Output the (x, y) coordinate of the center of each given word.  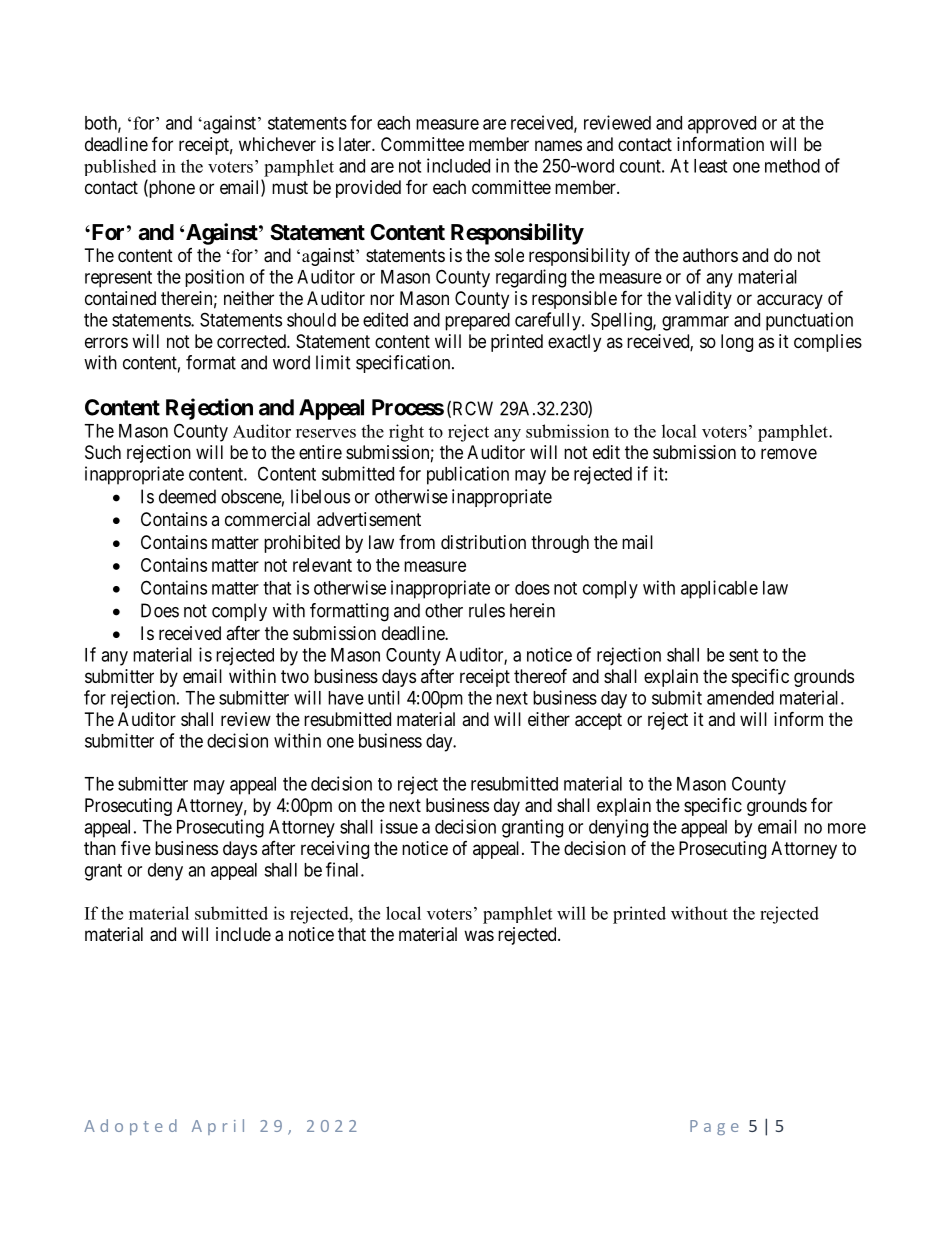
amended (740, 698)
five (136, 847)
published (120, 167)
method (792, 166)
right (406, 433)
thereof (540, 675)
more (847, 828)
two (295, 676)
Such (103, 452)
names (558, 145)
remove (789, 453)
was (479, 936)
